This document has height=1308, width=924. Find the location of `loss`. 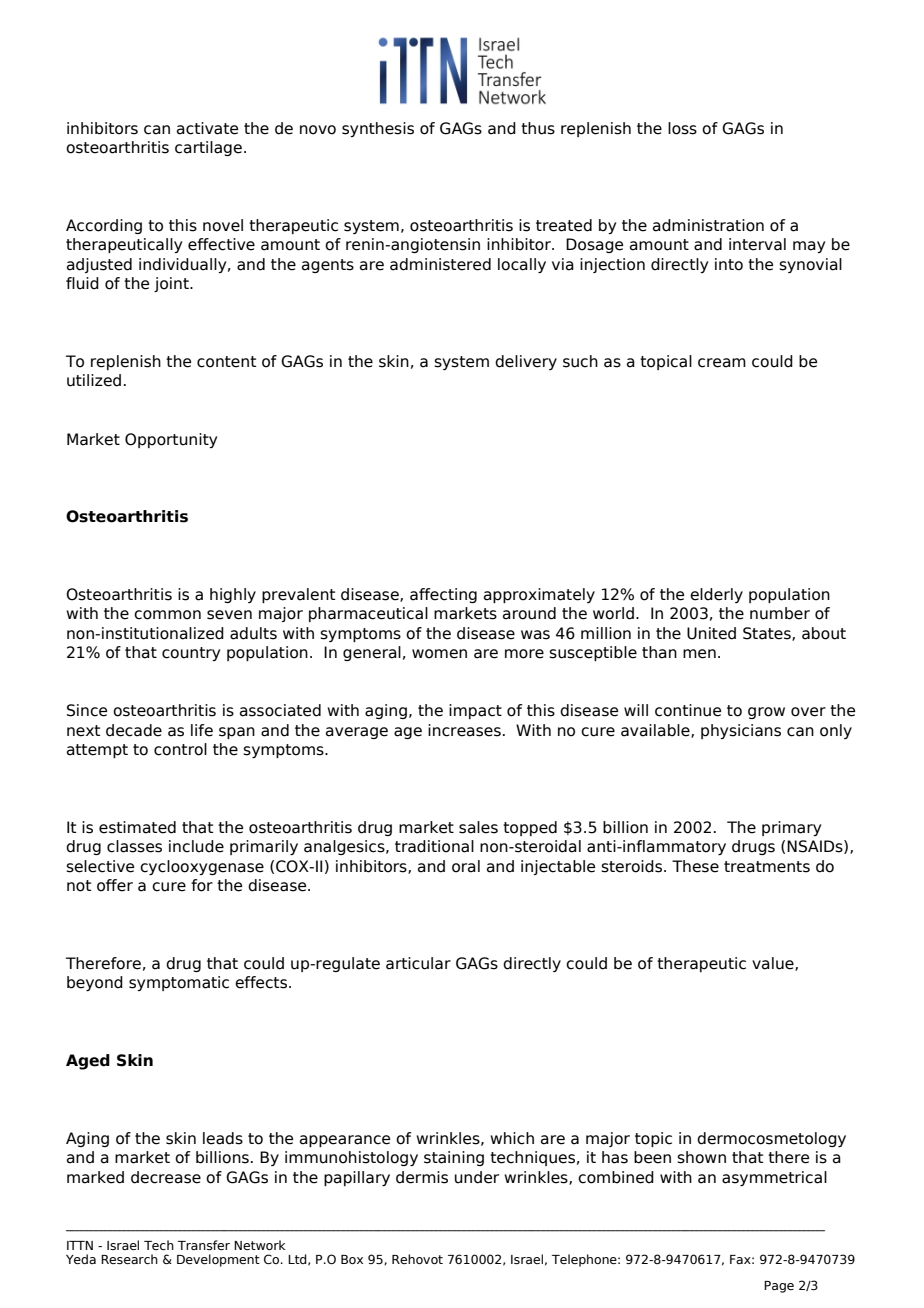

loss is located at coordinates (682, 128).
